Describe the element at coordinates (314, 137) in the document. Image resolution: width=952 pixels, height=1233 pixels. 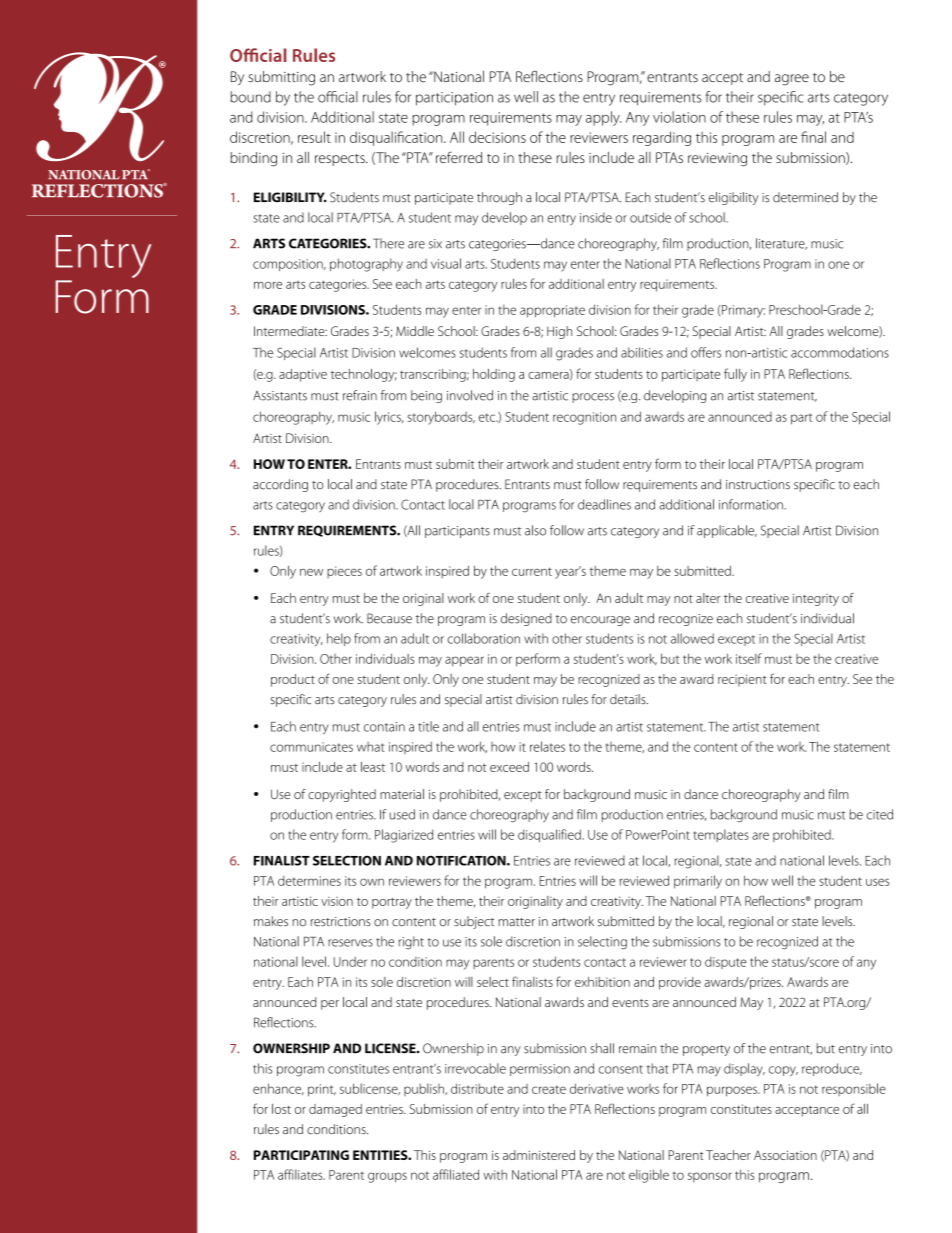
I see `result` at that location.
